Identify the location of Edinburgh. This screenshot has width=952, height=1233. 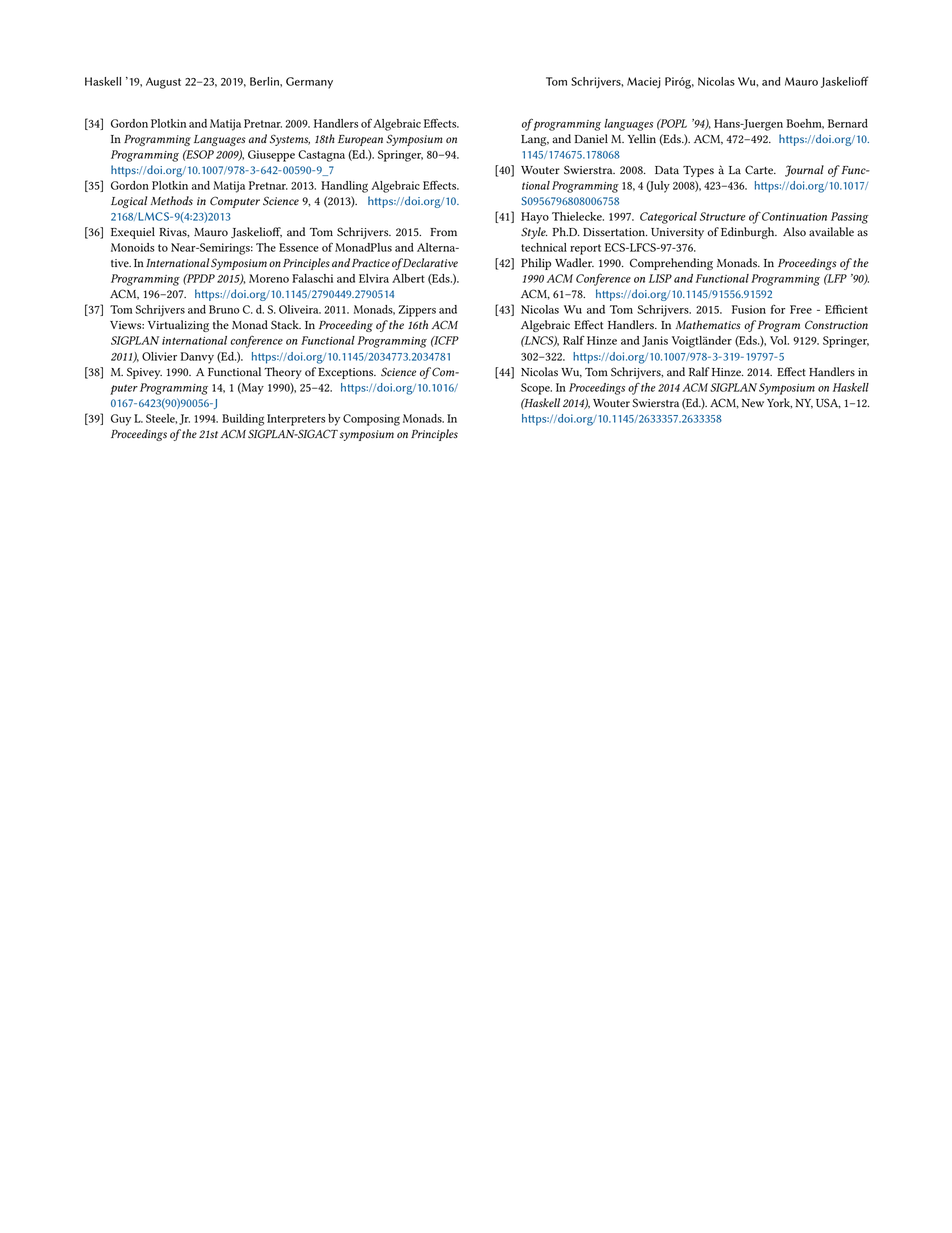
(749, 233).
